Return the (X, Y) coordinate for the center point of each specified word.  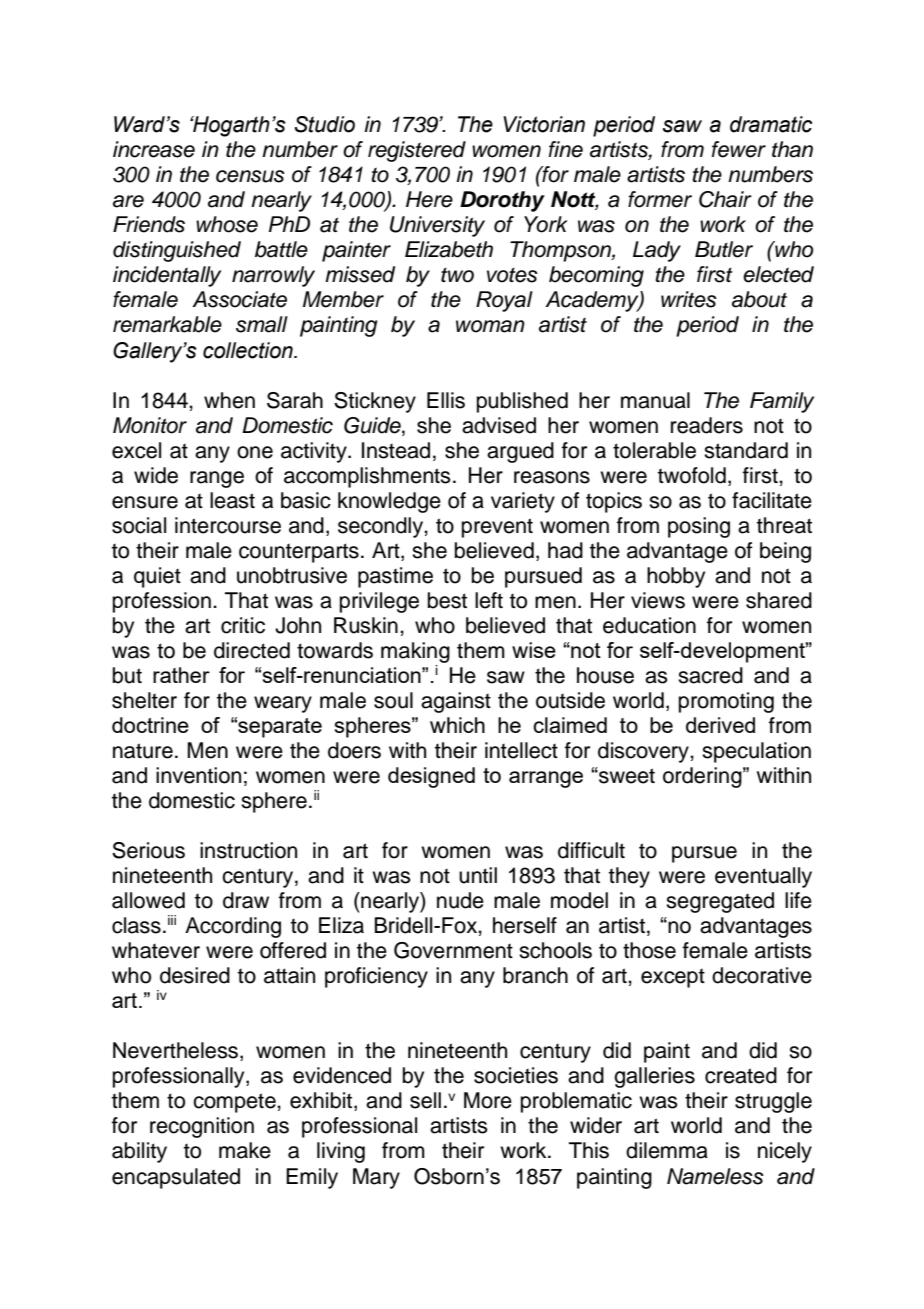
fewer (739, 149)
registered (417, 151)
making (415, 652)
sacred (710, 675)
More (488, 1100)
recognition (202, 1127)
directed (252, 650)
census (250, 176)
